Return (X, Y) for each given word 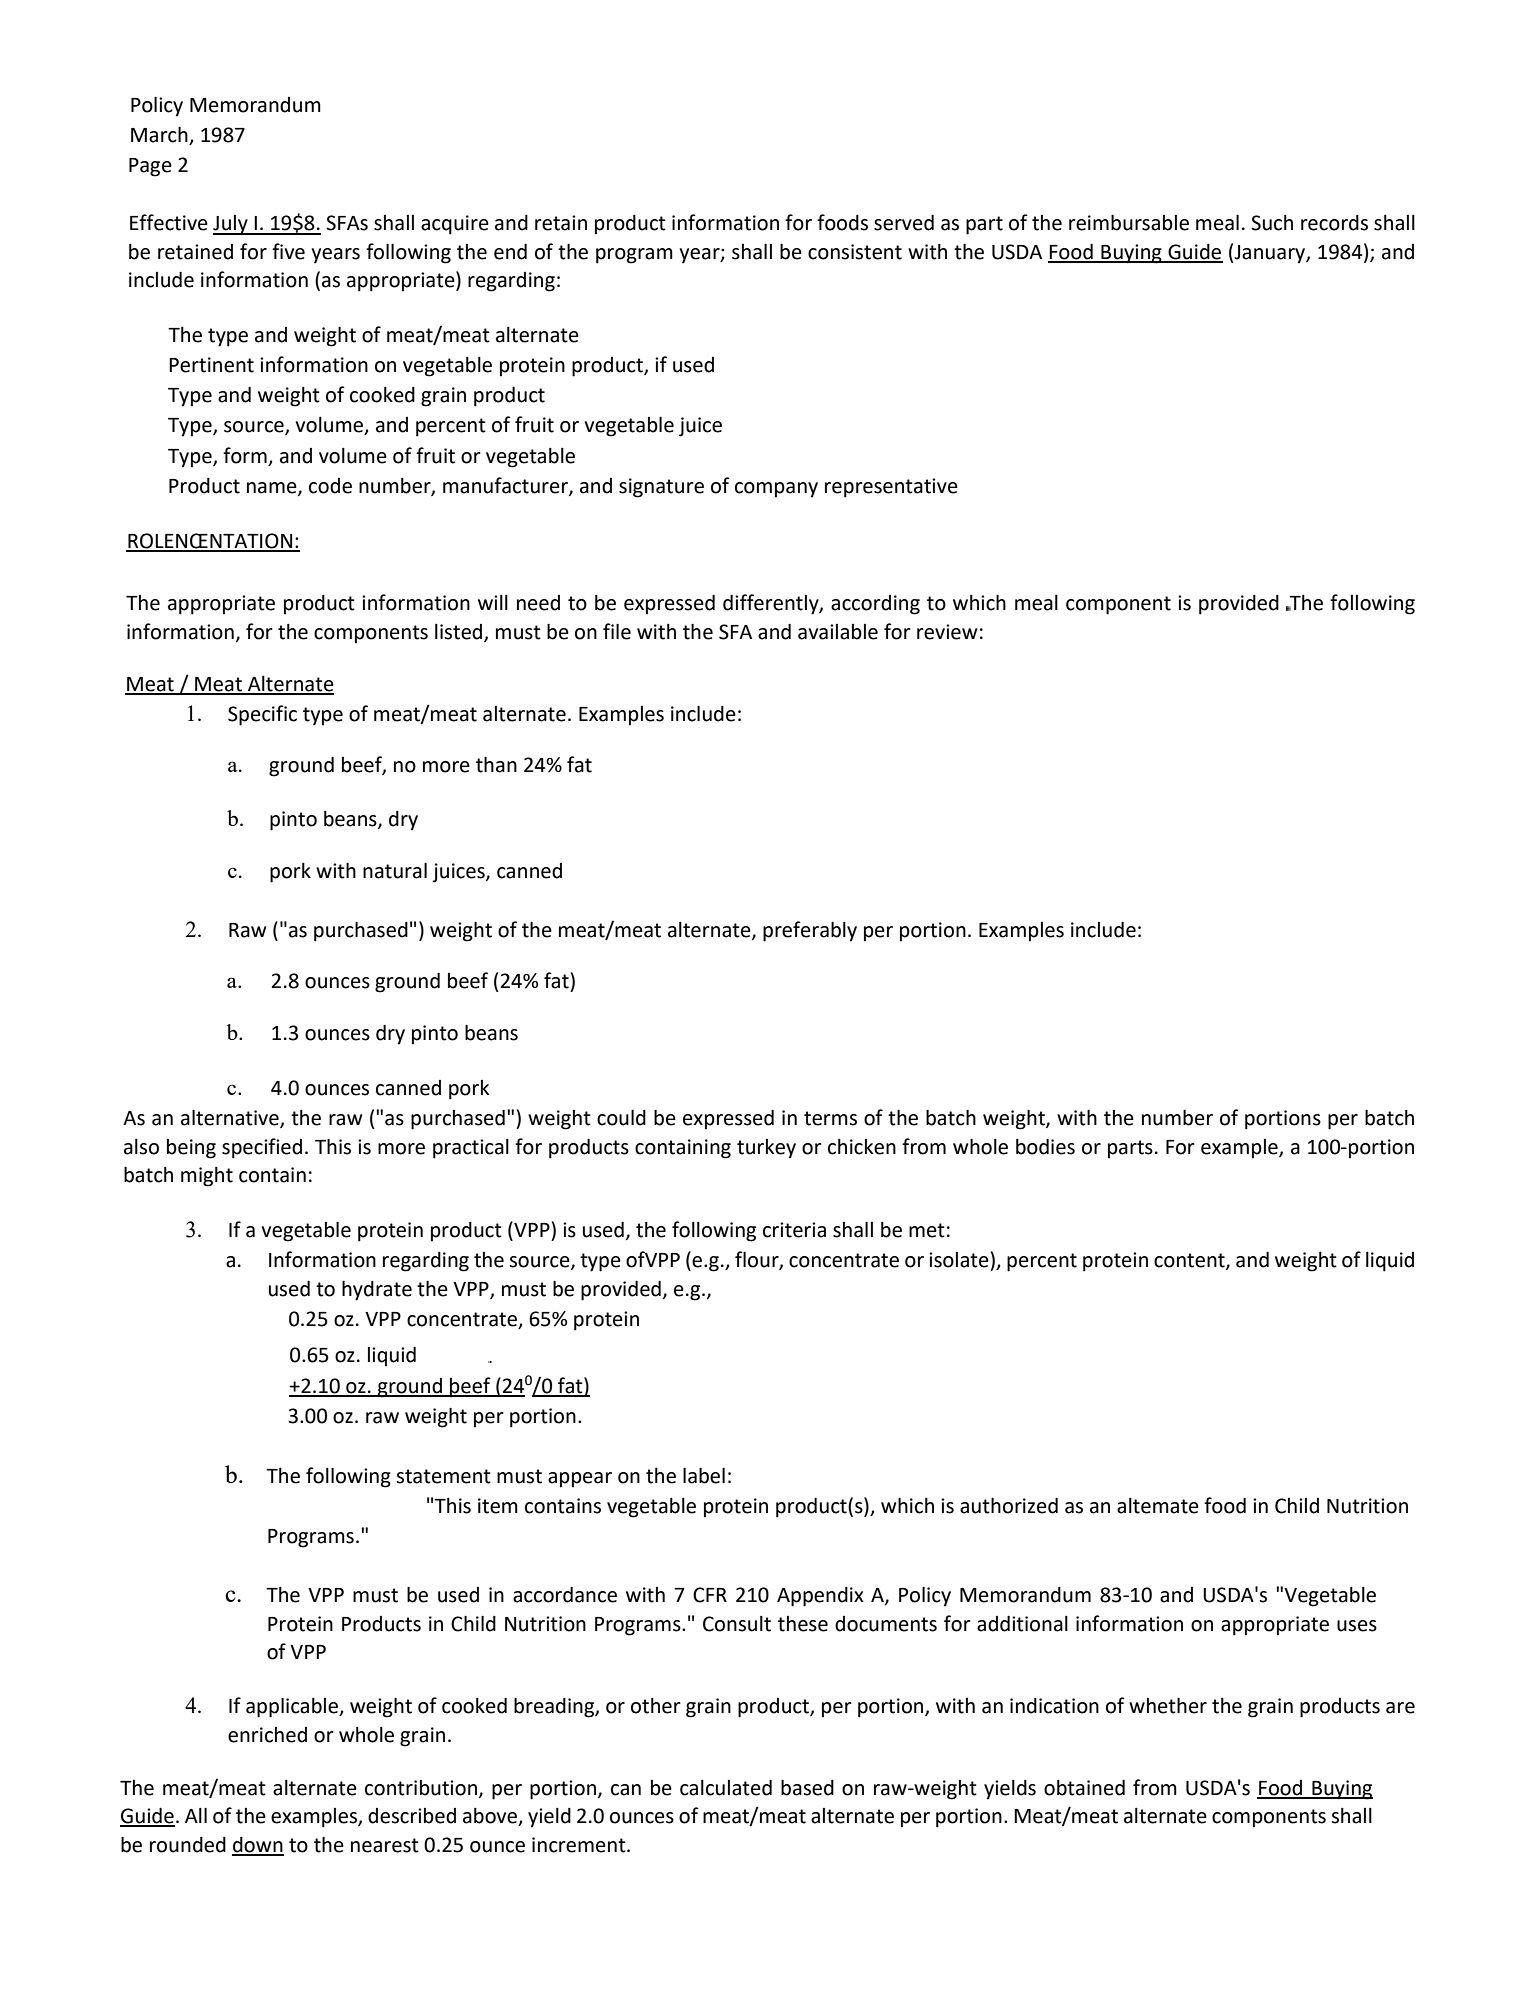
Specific (262, 715)
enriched (267, 1735)
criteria (794, 1230)
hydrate (377, 1290)
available (838, 632)
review (947, 632)
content (1190, 1261)
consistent (855, 252)
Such (1272, 223)
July (231, 225)
